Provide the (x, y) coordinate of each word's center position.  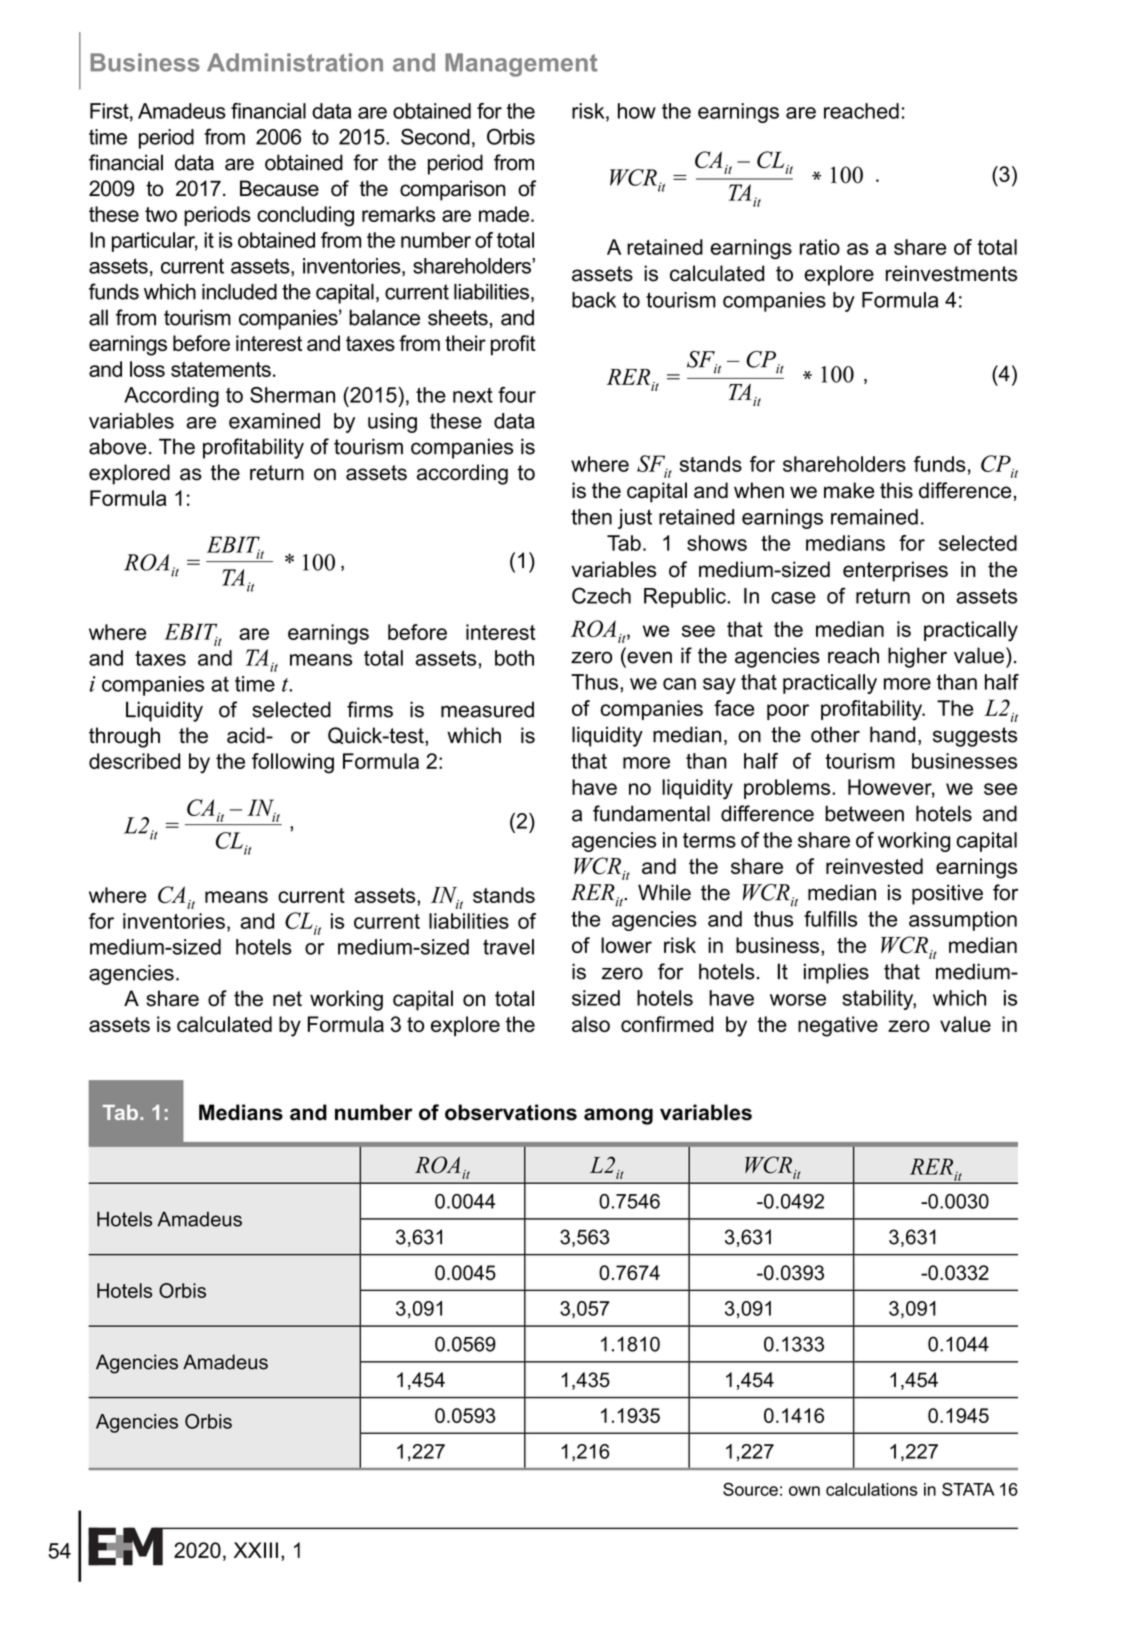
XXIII (256, 1550)
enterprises (895, 571)
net (287, 999)
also (591, 1024)
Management (521, 65)
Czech (601, 595)
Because (279, 188)
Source (750, 1489)
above (117, 446)
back (594, 300)
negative (838, 1026)
